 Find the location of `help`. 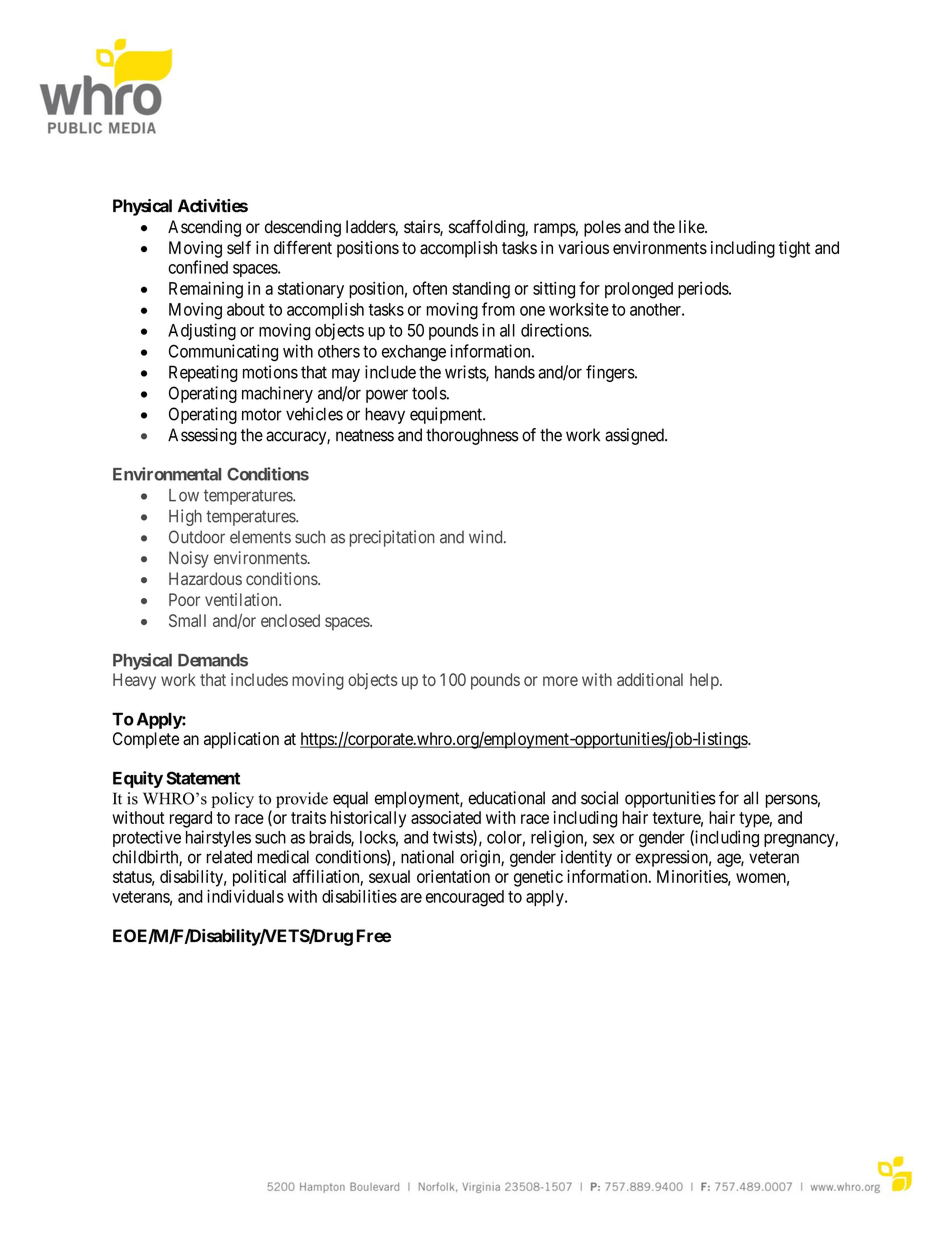

help is located at coordinates (705, 681).
